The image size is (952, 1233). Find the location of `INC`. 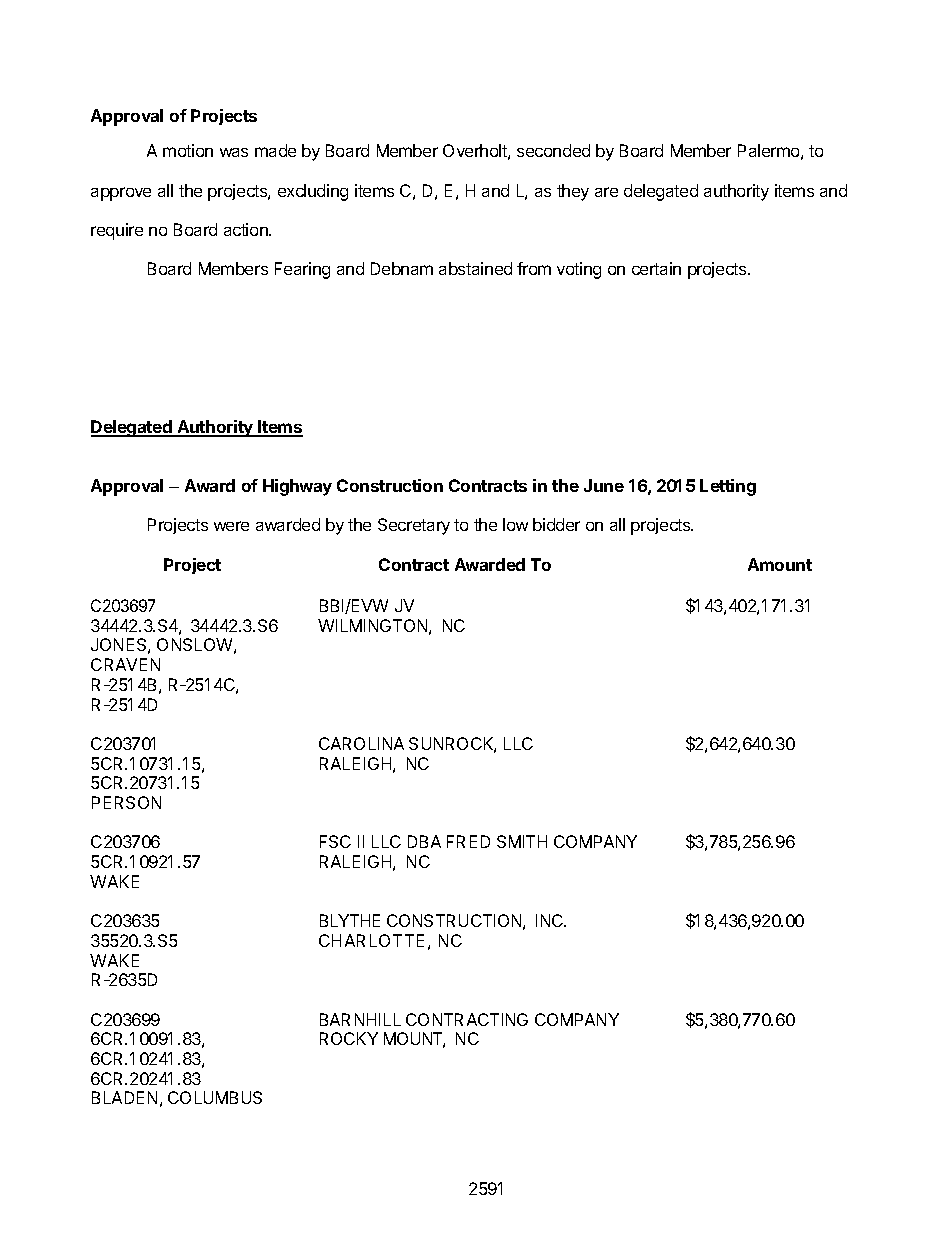

INC is located at coordinates (551, 920).
